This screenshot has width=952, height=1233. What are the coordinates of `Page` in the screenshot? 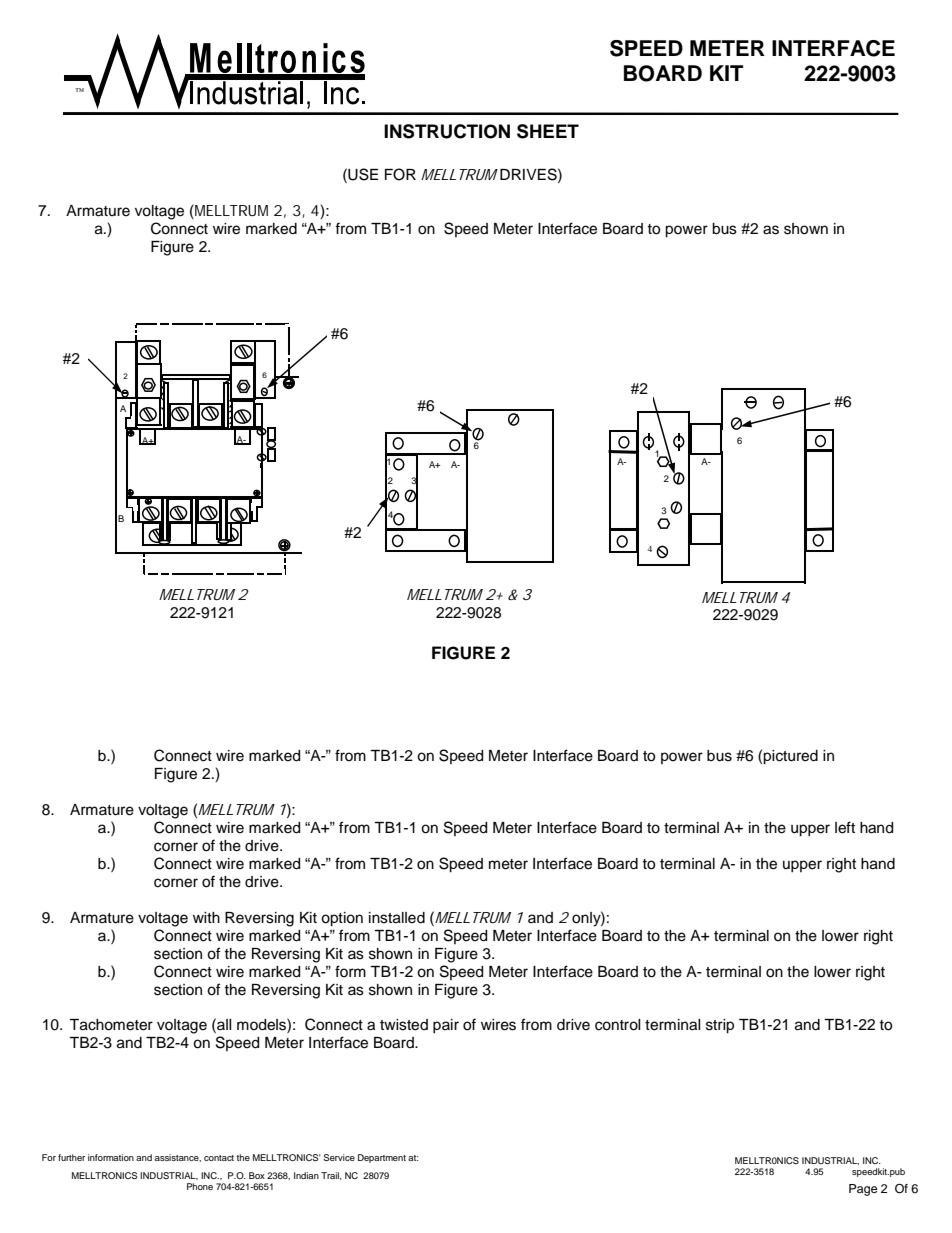 It's located at (863, 1190).
